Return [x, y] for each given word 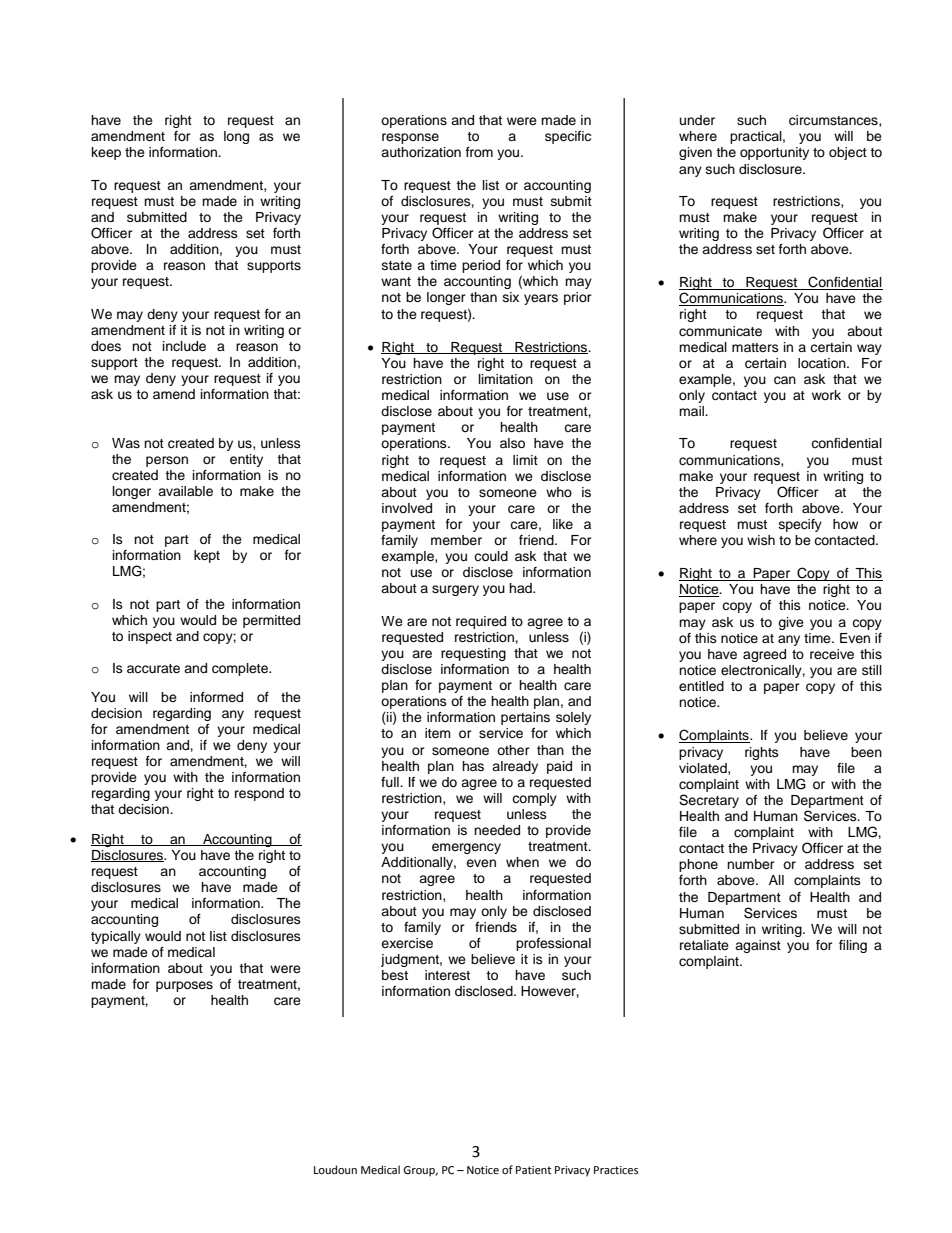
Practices [616, 1170]
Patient [533, 1170]
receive [832, 654]
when [522, 862]
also [512, 443]
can [785, 380]
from [479, 152]
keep [106, 153]
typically [116, 937]
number [751, 864]
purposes [184, 986]
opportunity [774, 153]
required [481, 622]
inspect [150, 637]
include [184, 346]
